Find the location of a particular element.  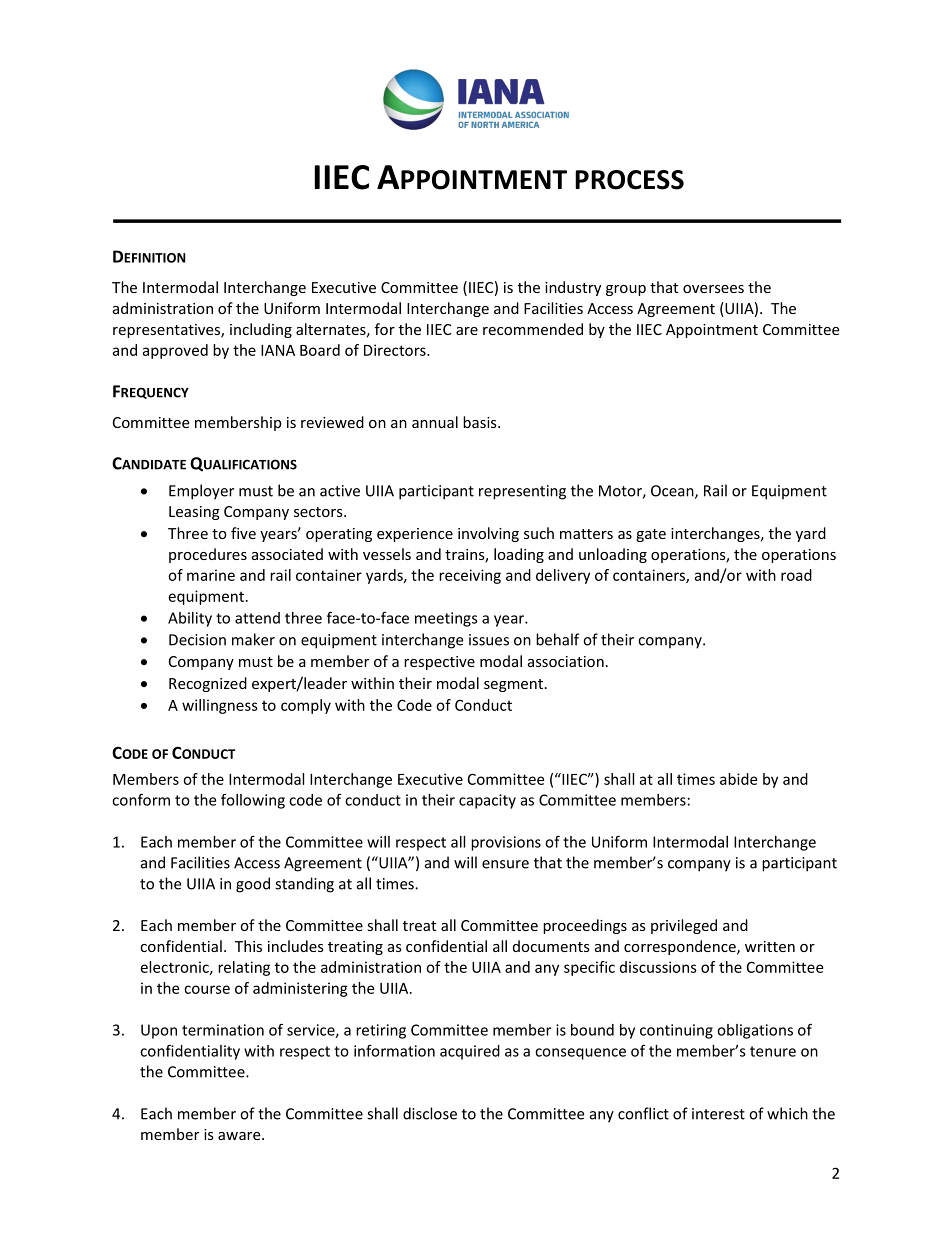

PROCESS is located at coordinates (629, 180).
